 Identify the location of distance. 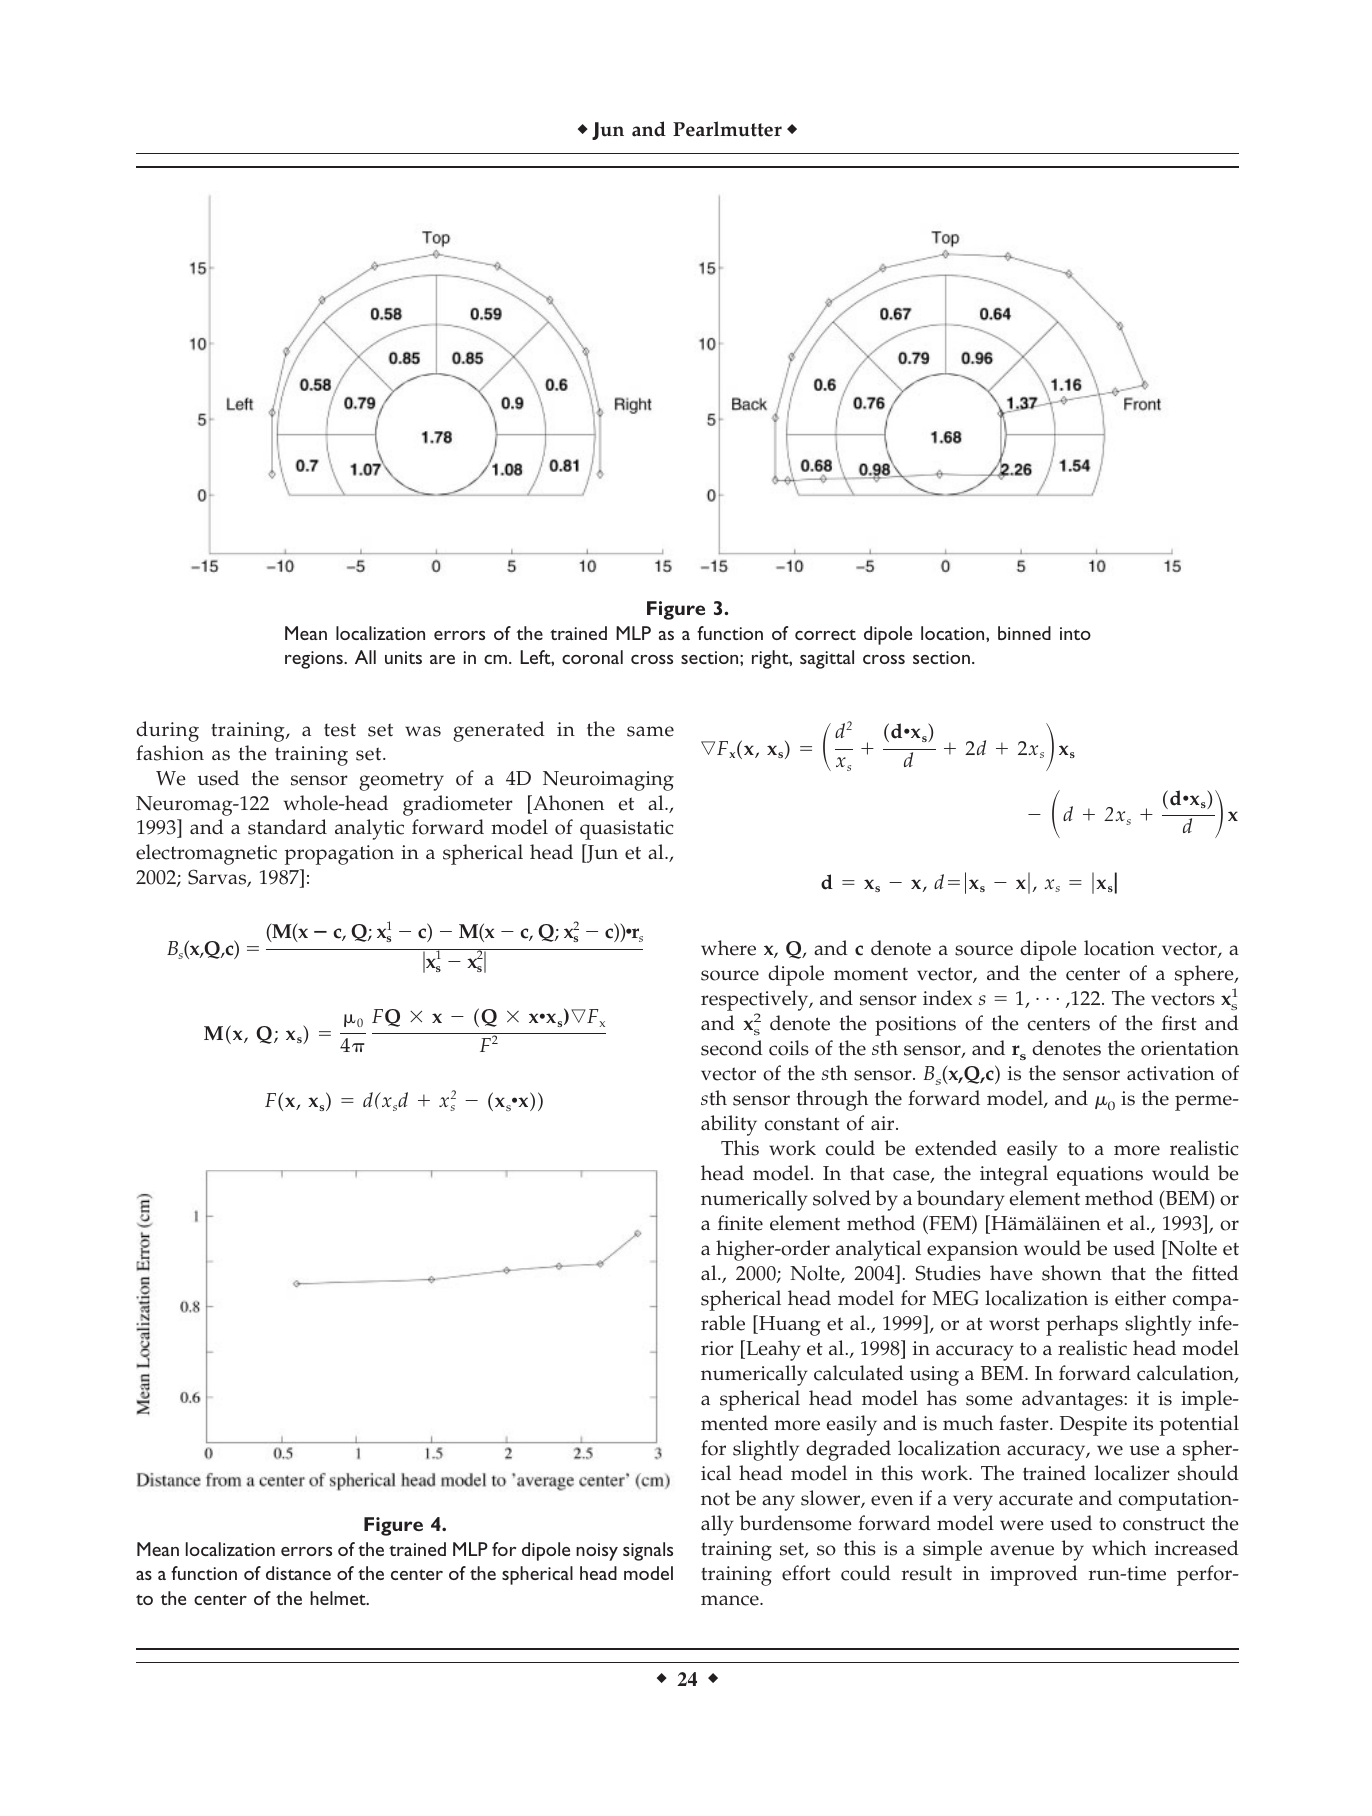
(298, 1573).
